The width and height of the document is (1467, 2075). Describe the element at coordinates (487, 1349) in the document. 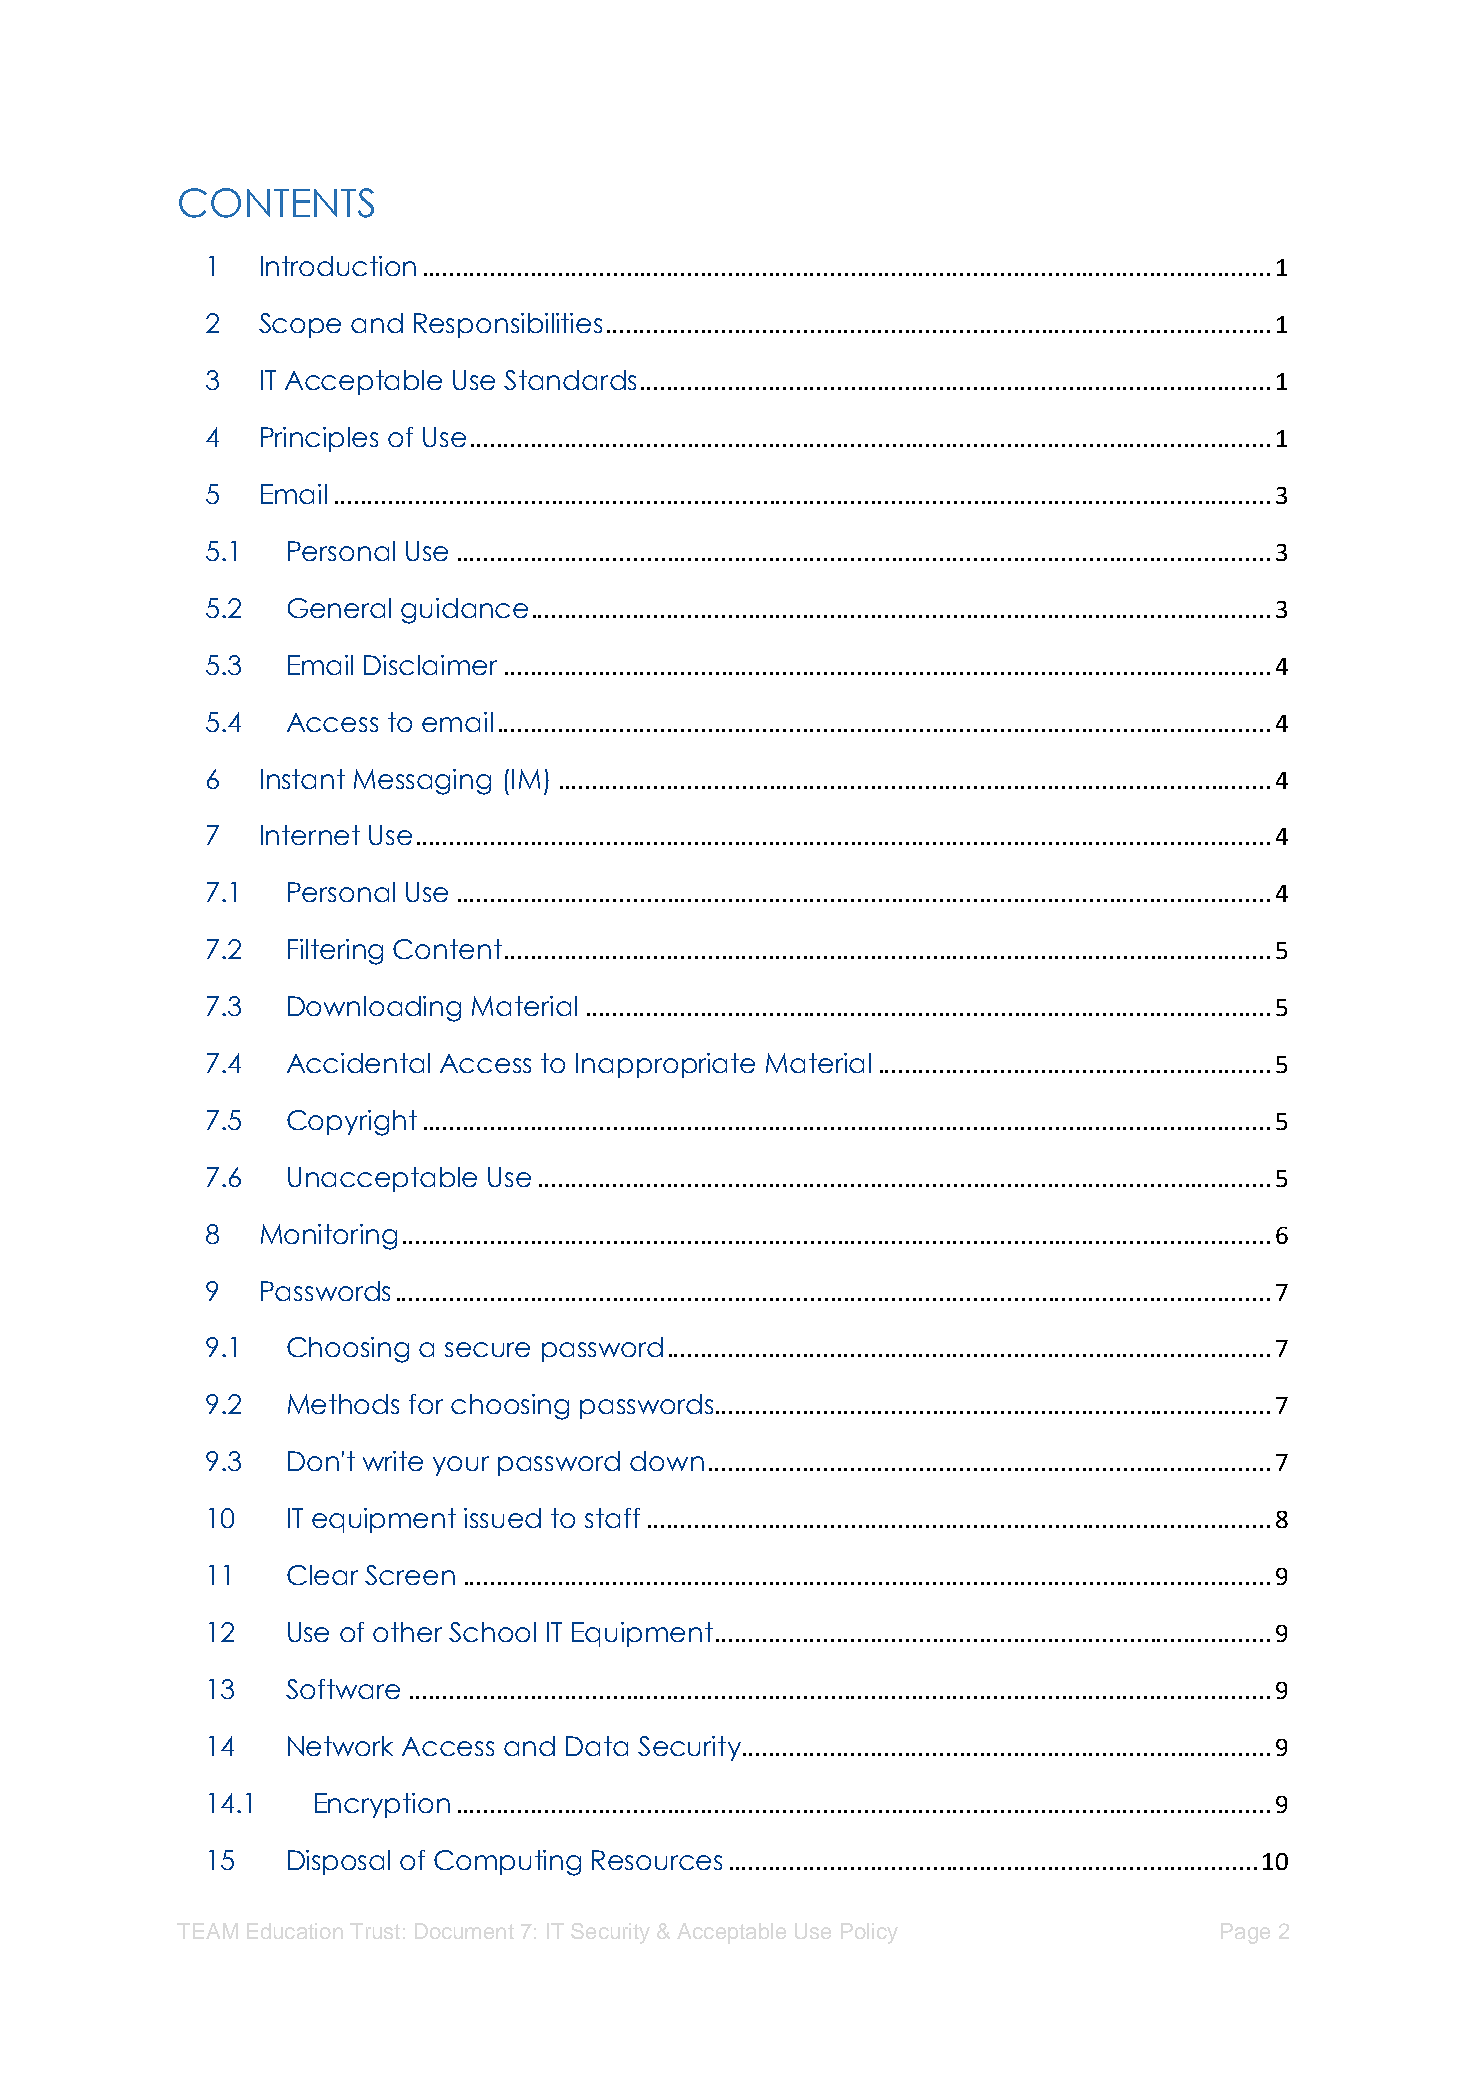

I see `secure` at that location.
